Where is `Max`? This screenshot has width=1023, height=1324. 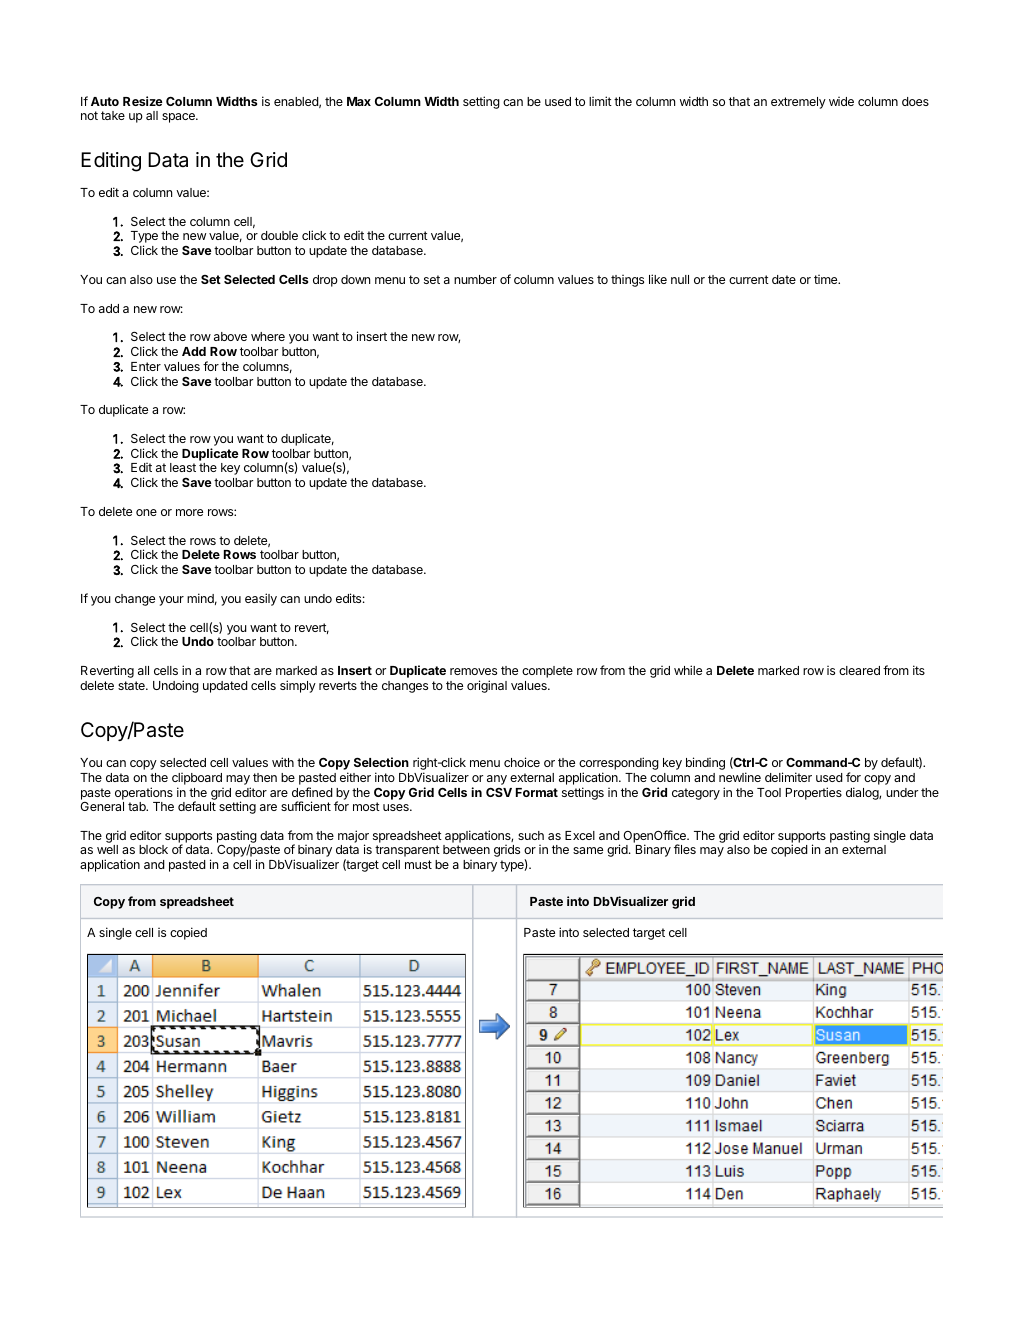 Max is located at coordinates (359, 101).
